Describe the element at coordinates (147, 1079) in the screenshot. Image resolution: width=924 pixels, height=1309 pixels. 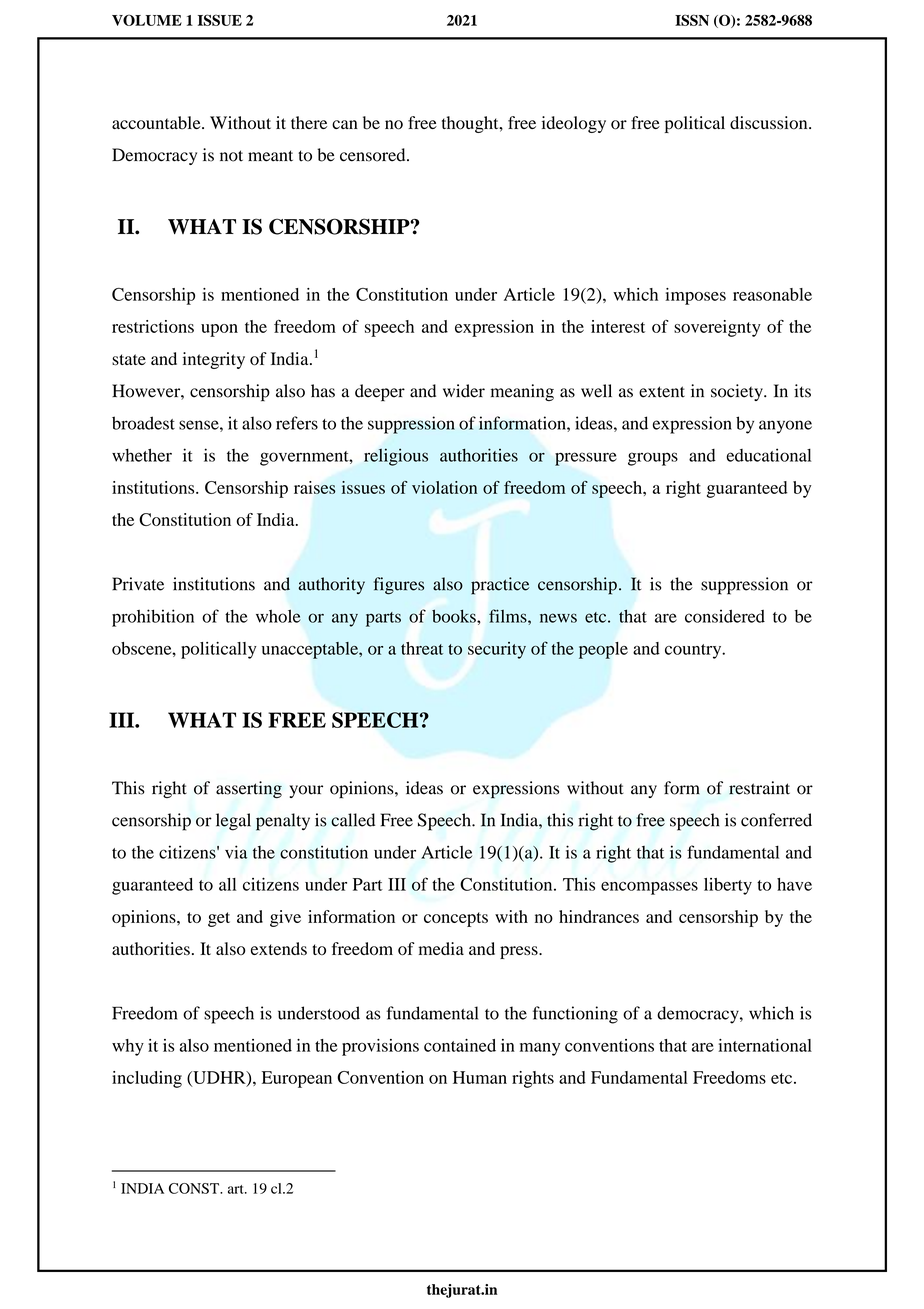
I see `including` at that location.
